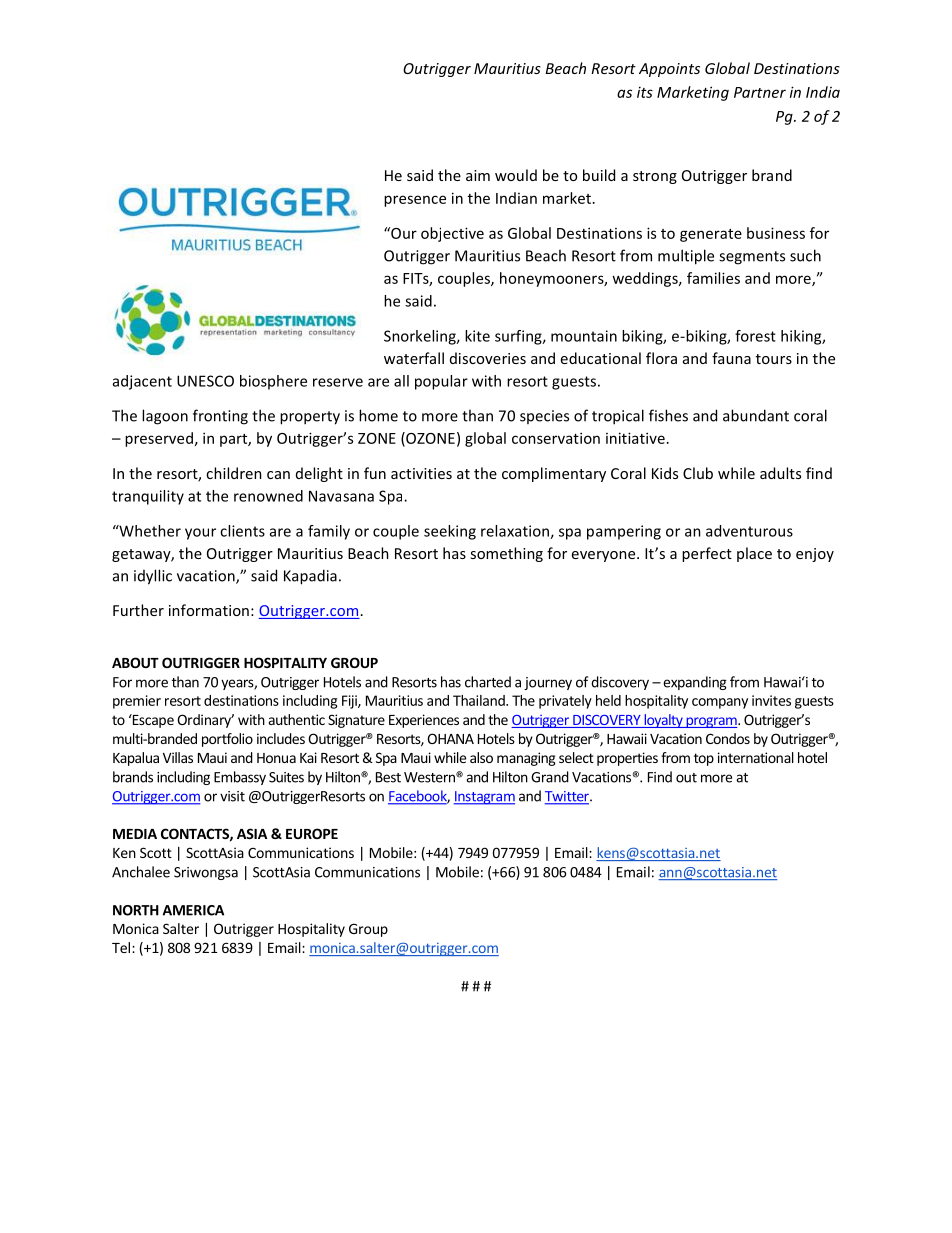  What do you see at coordinates (205, 381) in the document?
I see `UNESCO` at bounding box center [205, 381].
